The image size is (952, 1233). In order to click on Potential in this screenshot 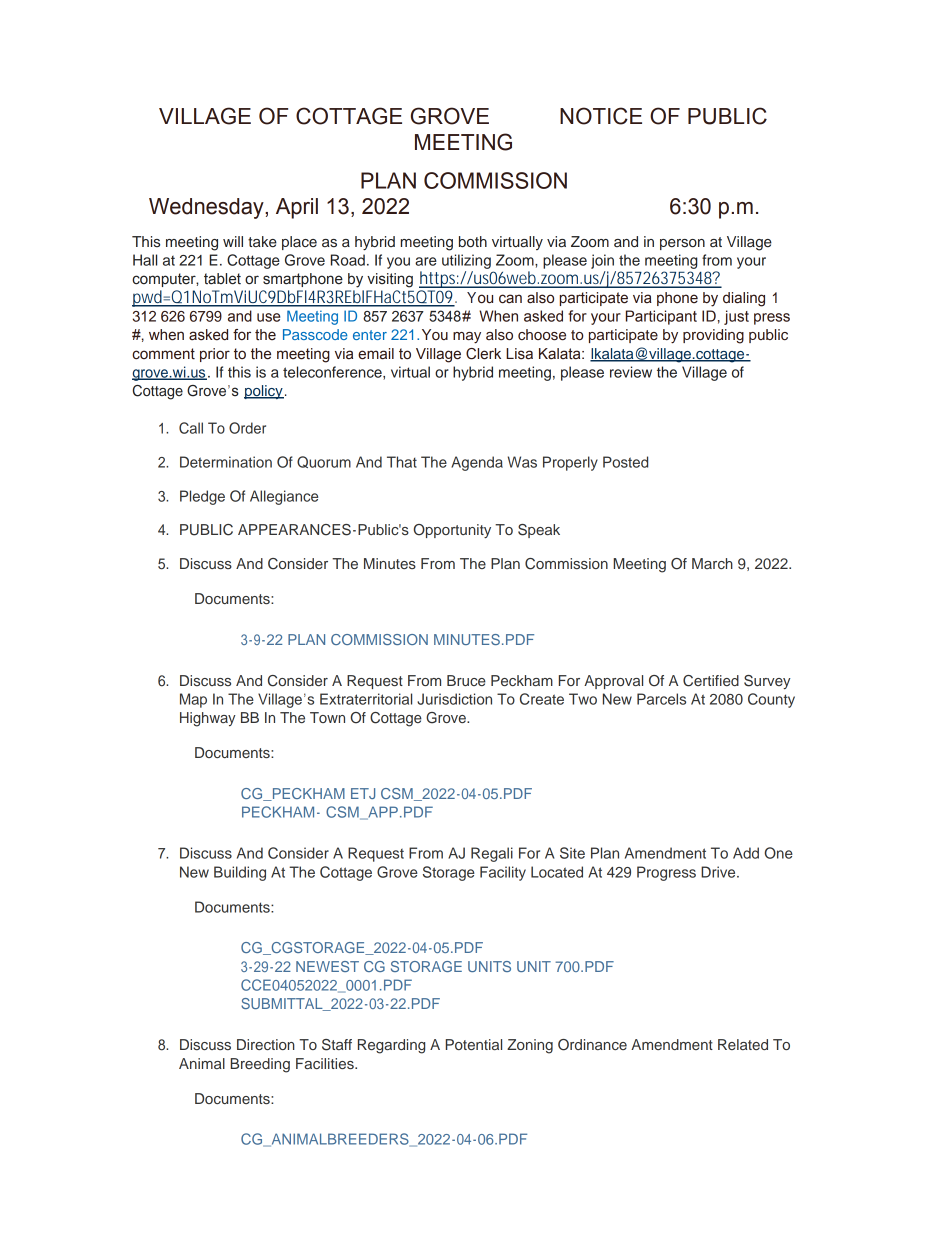, I will do `click(474, 1044)`.
